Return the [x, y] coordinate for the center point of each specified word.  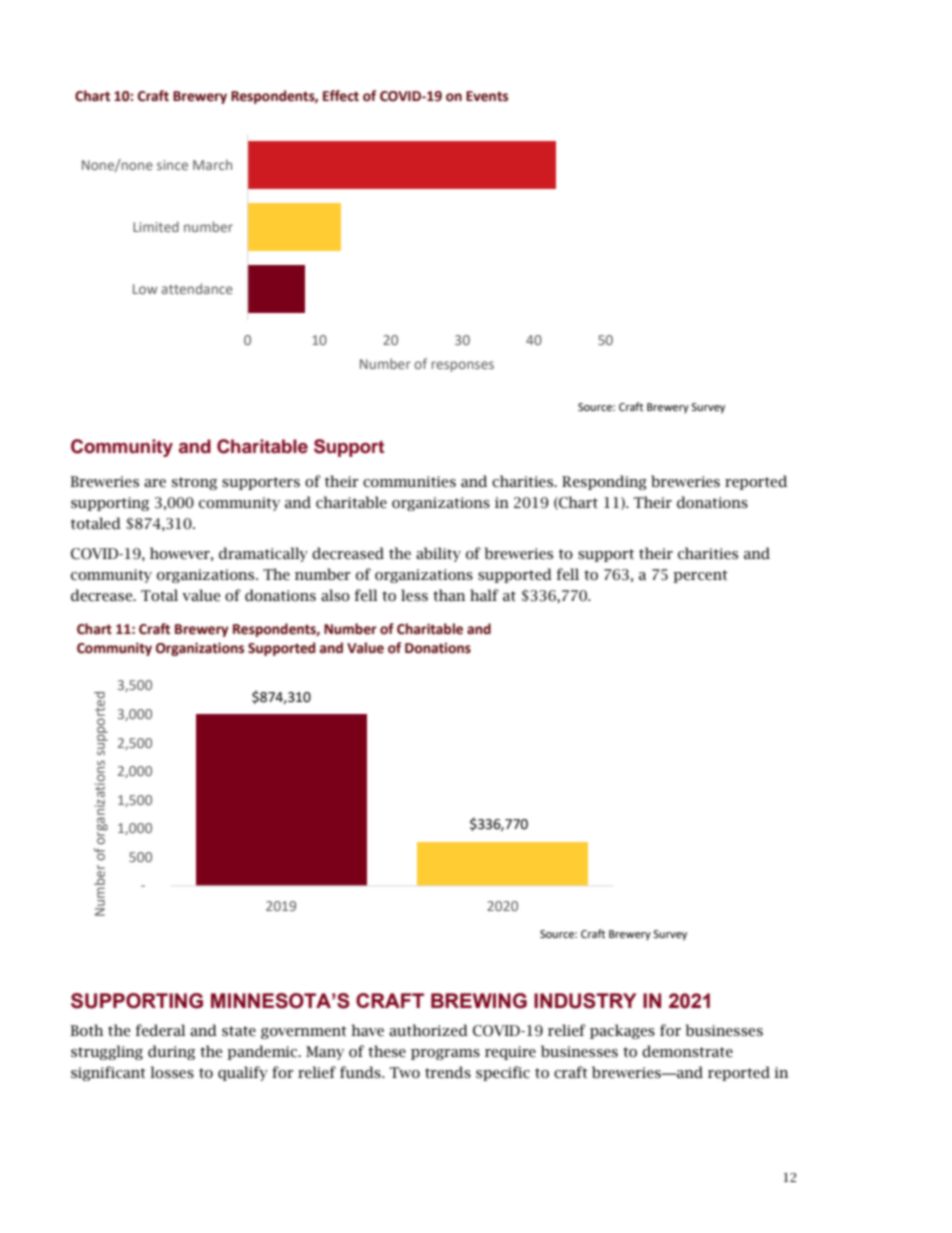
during [171, 1052]
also [335, 595]
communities [409, 482]
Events [487, 96]
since [172, 165]
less [414, 595]
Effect [341, 96]
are [155, 483]
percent [700, 576]
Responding [604, 482]
